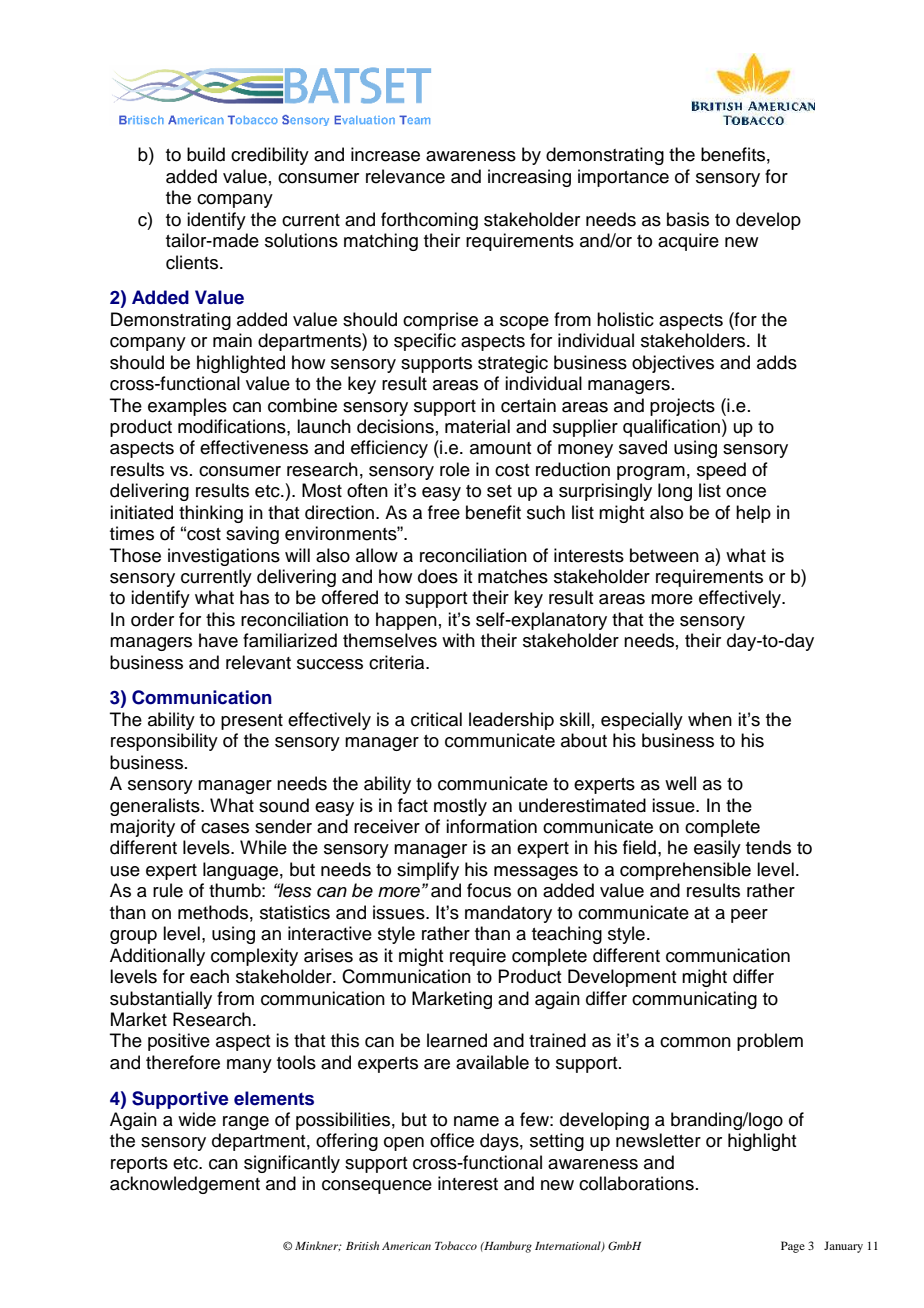  Describe the element at coordinates (710, 719) in the screenshot. I see `when` at that location.
